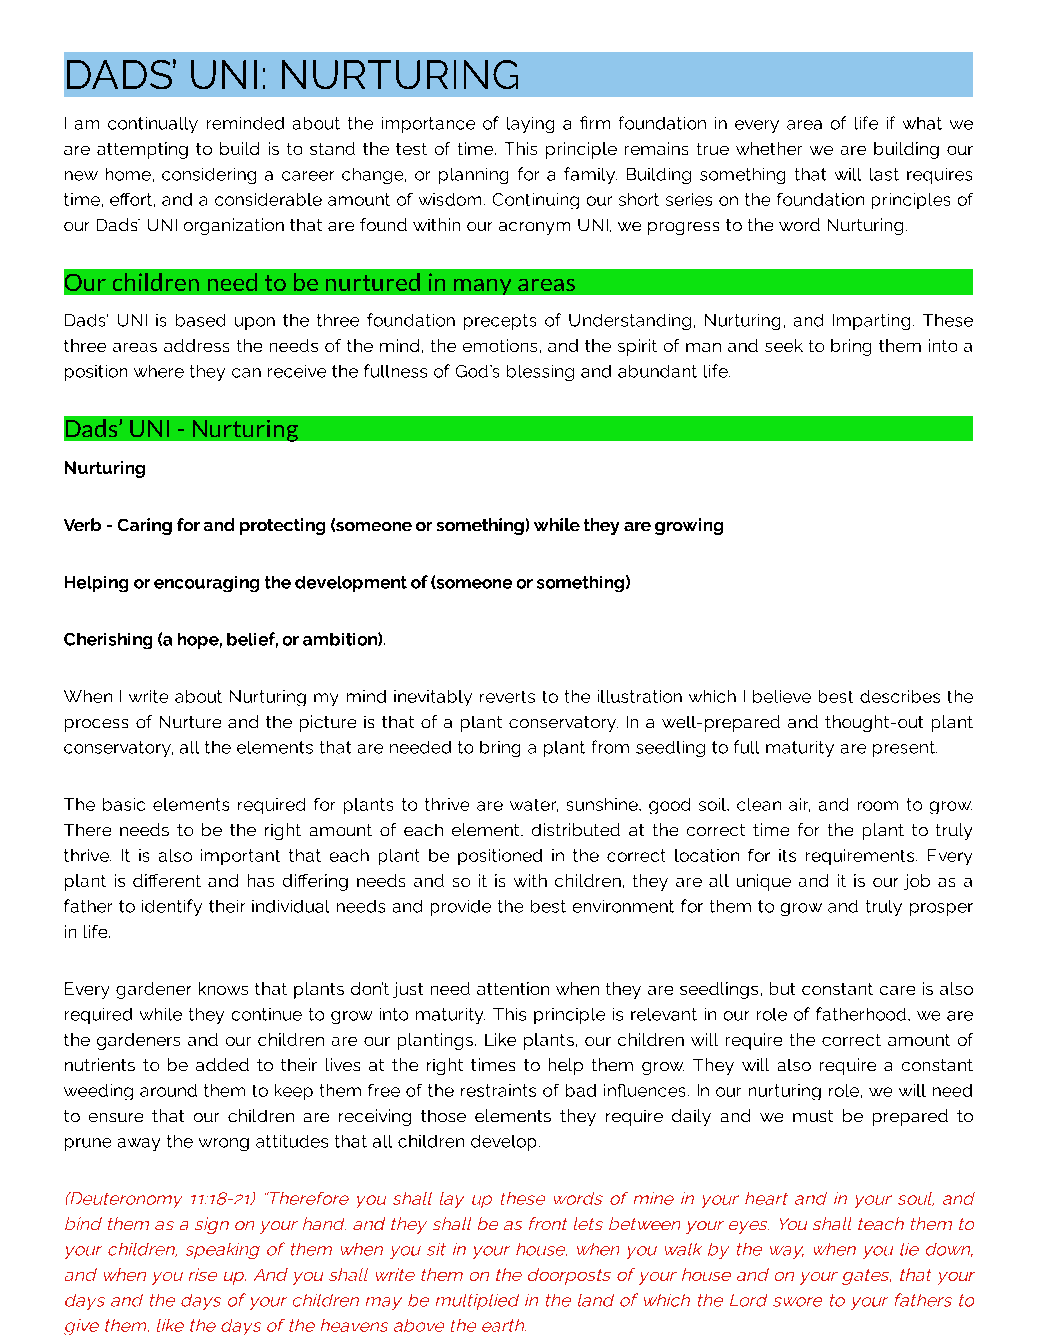 This screenshot has width=1037, height=1342. I want to click on its, so click(787, 855).
